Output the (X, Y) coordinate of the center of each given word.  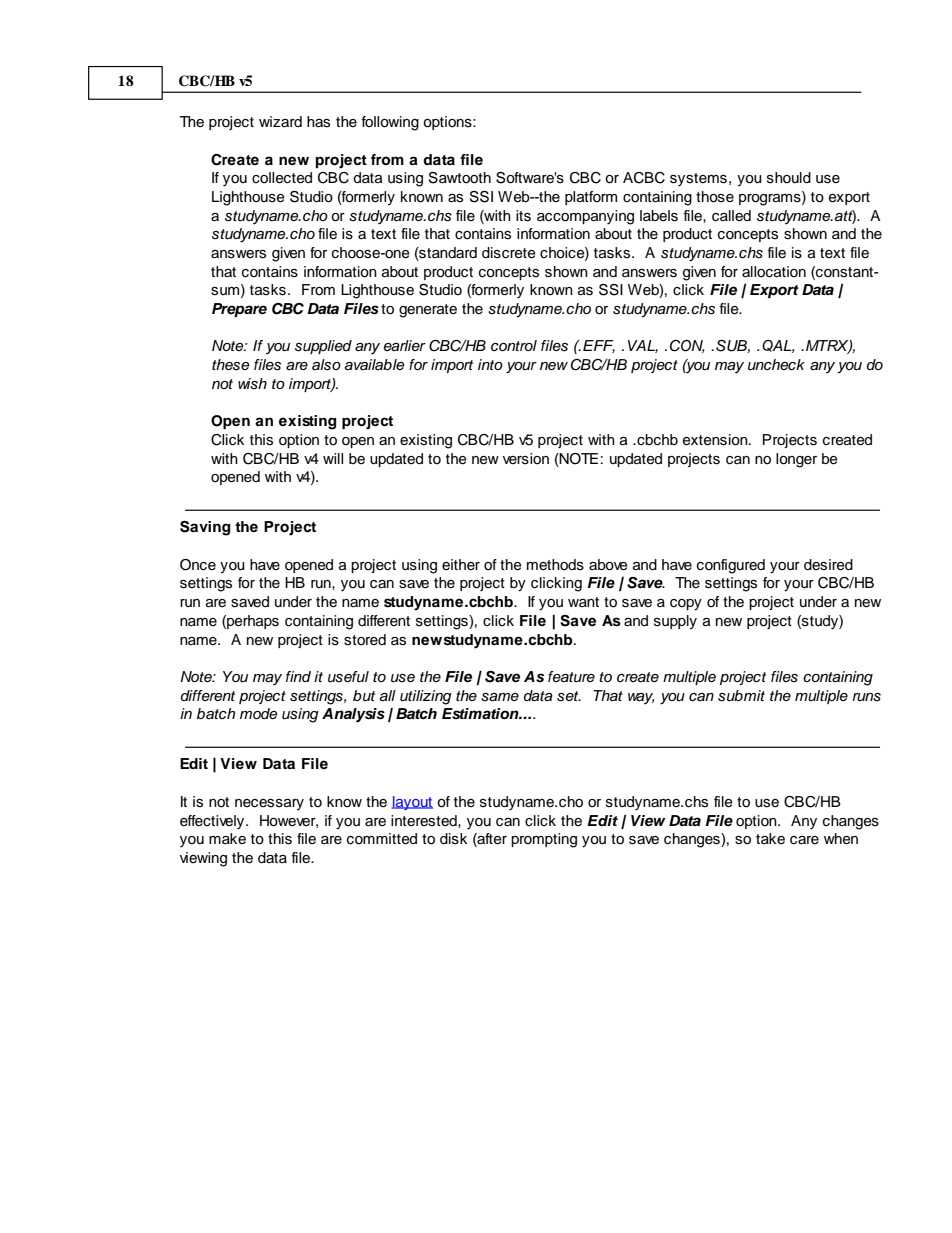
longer (796, 460)
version (526, 459)
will (333, 458)
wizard (280, 121)
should (789, 178)
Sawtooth (460, 178)
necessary (269, 804)
